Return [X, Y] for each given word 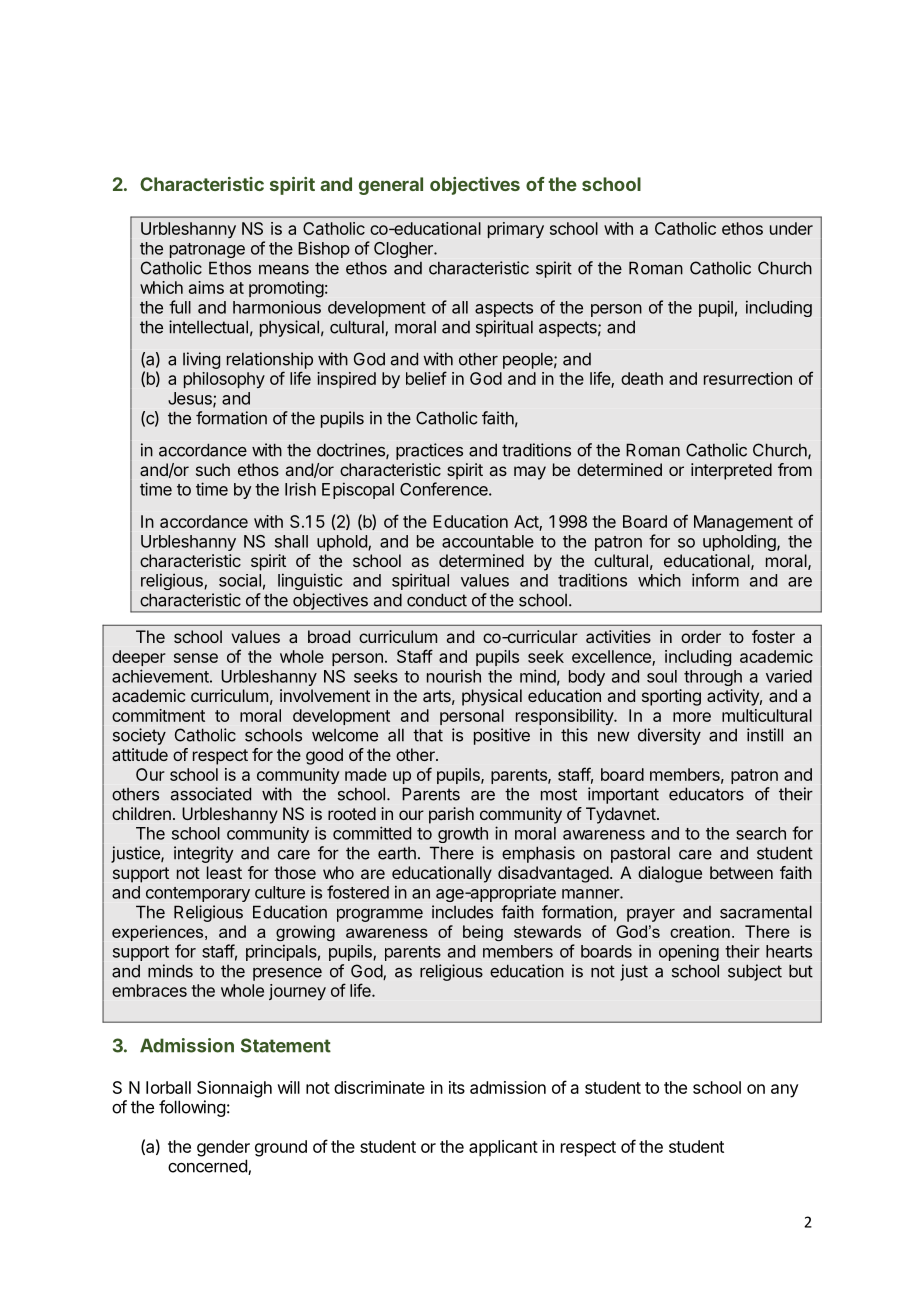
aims [206, 287]
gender [223, 1148]
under [791, 228]
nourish [454, 676]
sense [196, 658]
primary [516, 230]
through [713, 678]
